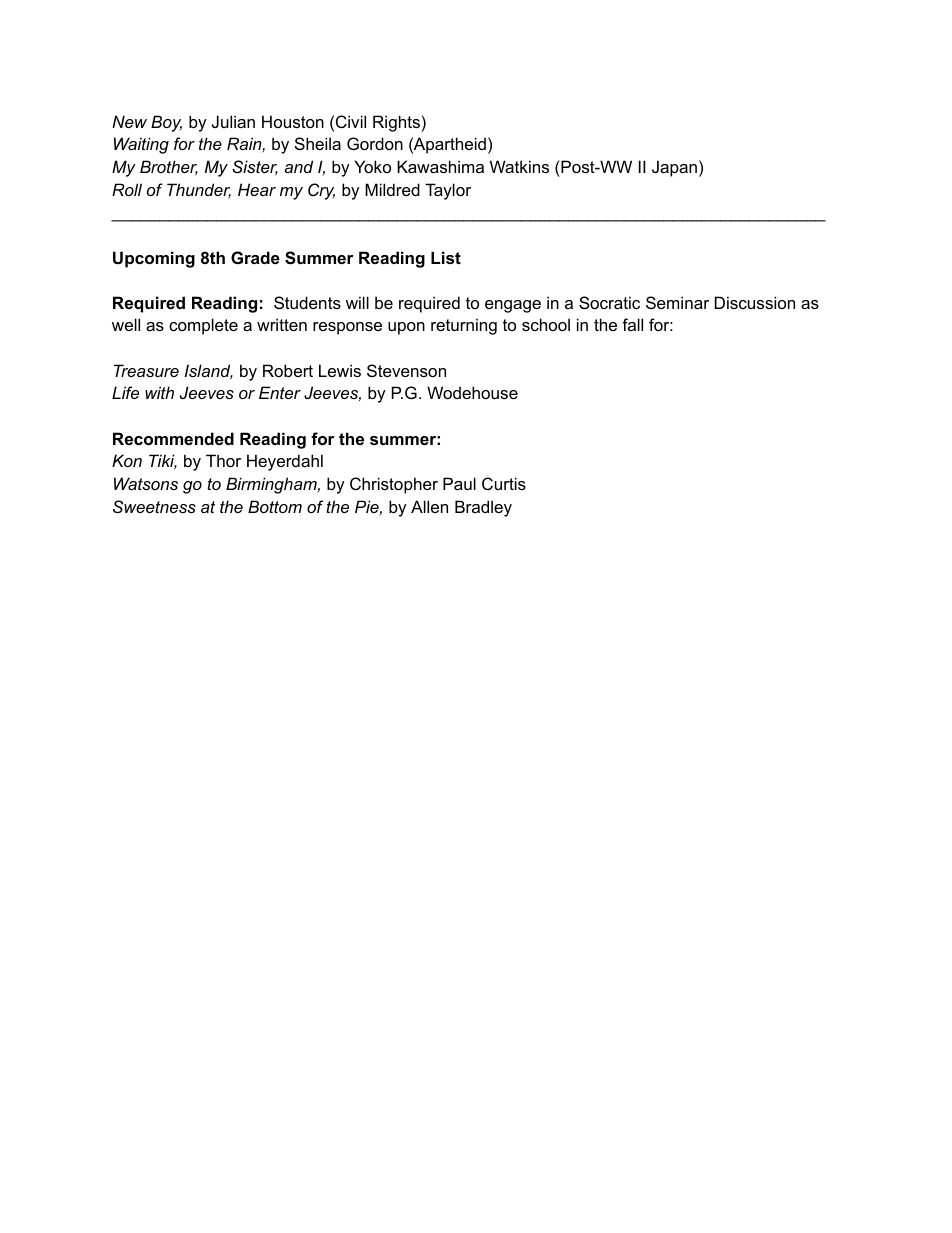 This screenshot has height=1233, width=952. I want to click on Upcoming, so click(154, 259).
